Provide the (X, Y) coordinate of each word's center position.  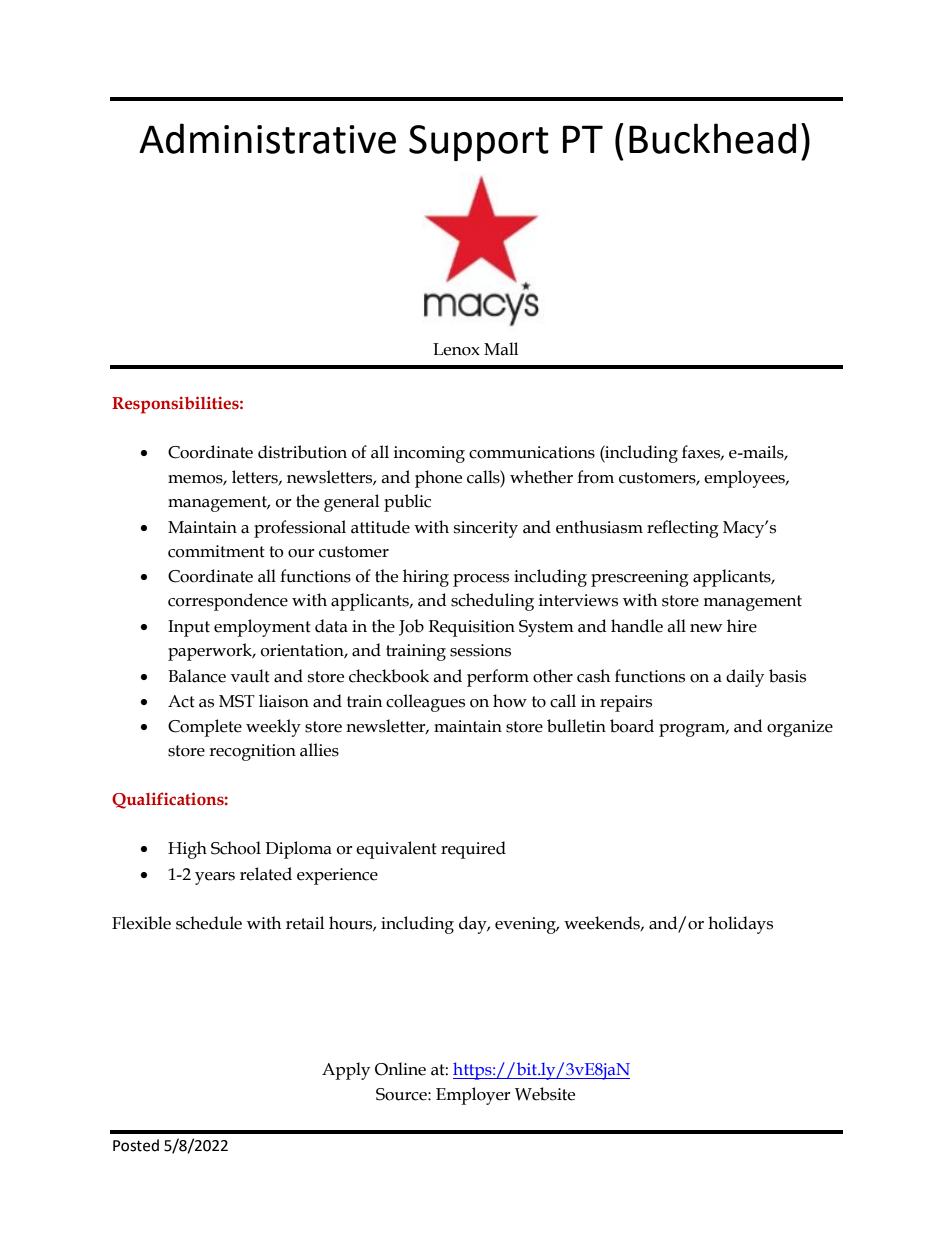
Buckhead (712, 138)
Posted (136, 1145)
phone (438, 479)
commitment (216, 551)
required (473, 850)
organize (800, 728)
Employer (473, 1096)
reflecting (683, 529)
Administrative (267, 138)
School (236, 848)
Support (479, 143)
